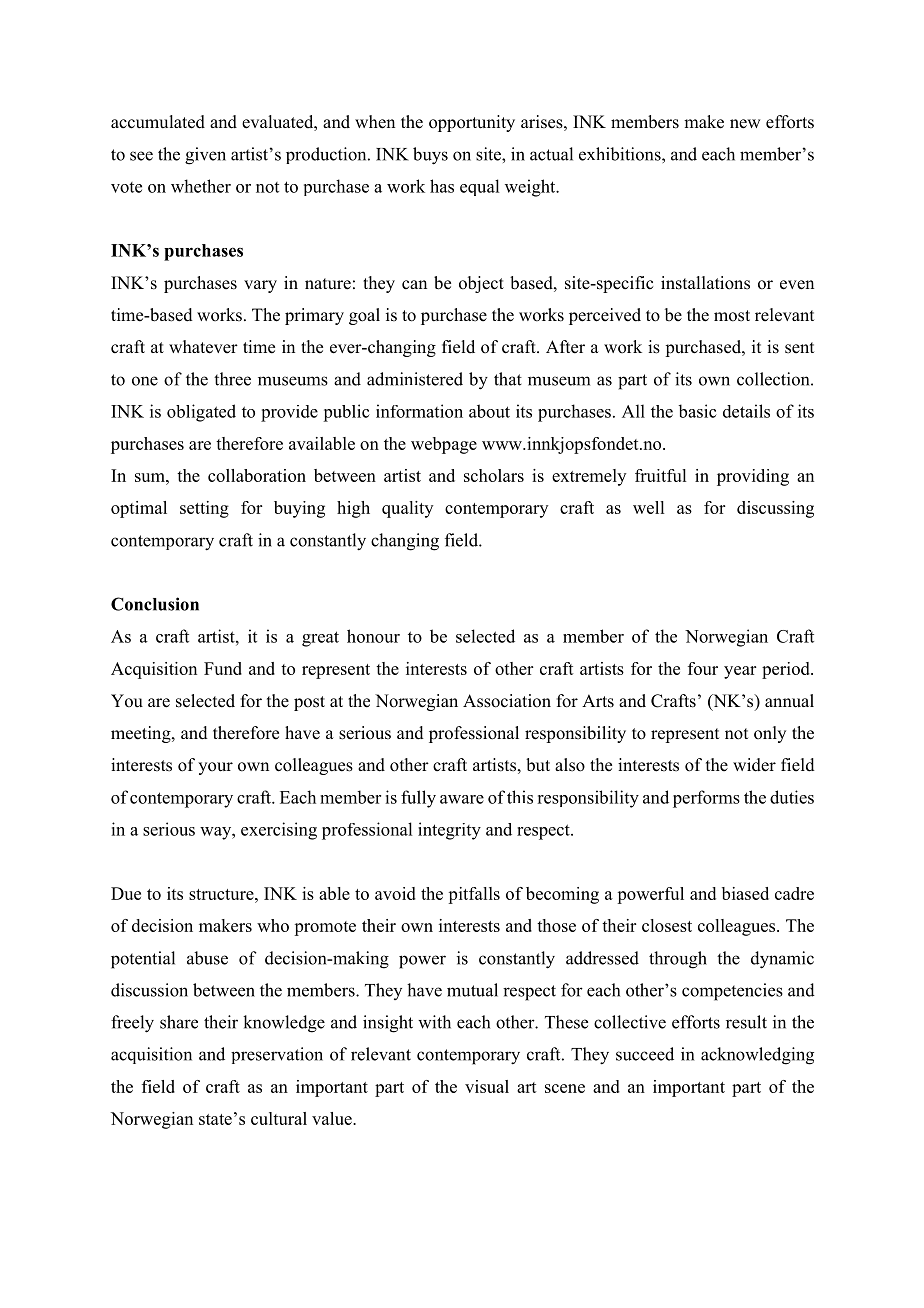 The image size is (924, 1308). Describe the element at coordinates (745, 893) in the page. I see `biased` at that location.
